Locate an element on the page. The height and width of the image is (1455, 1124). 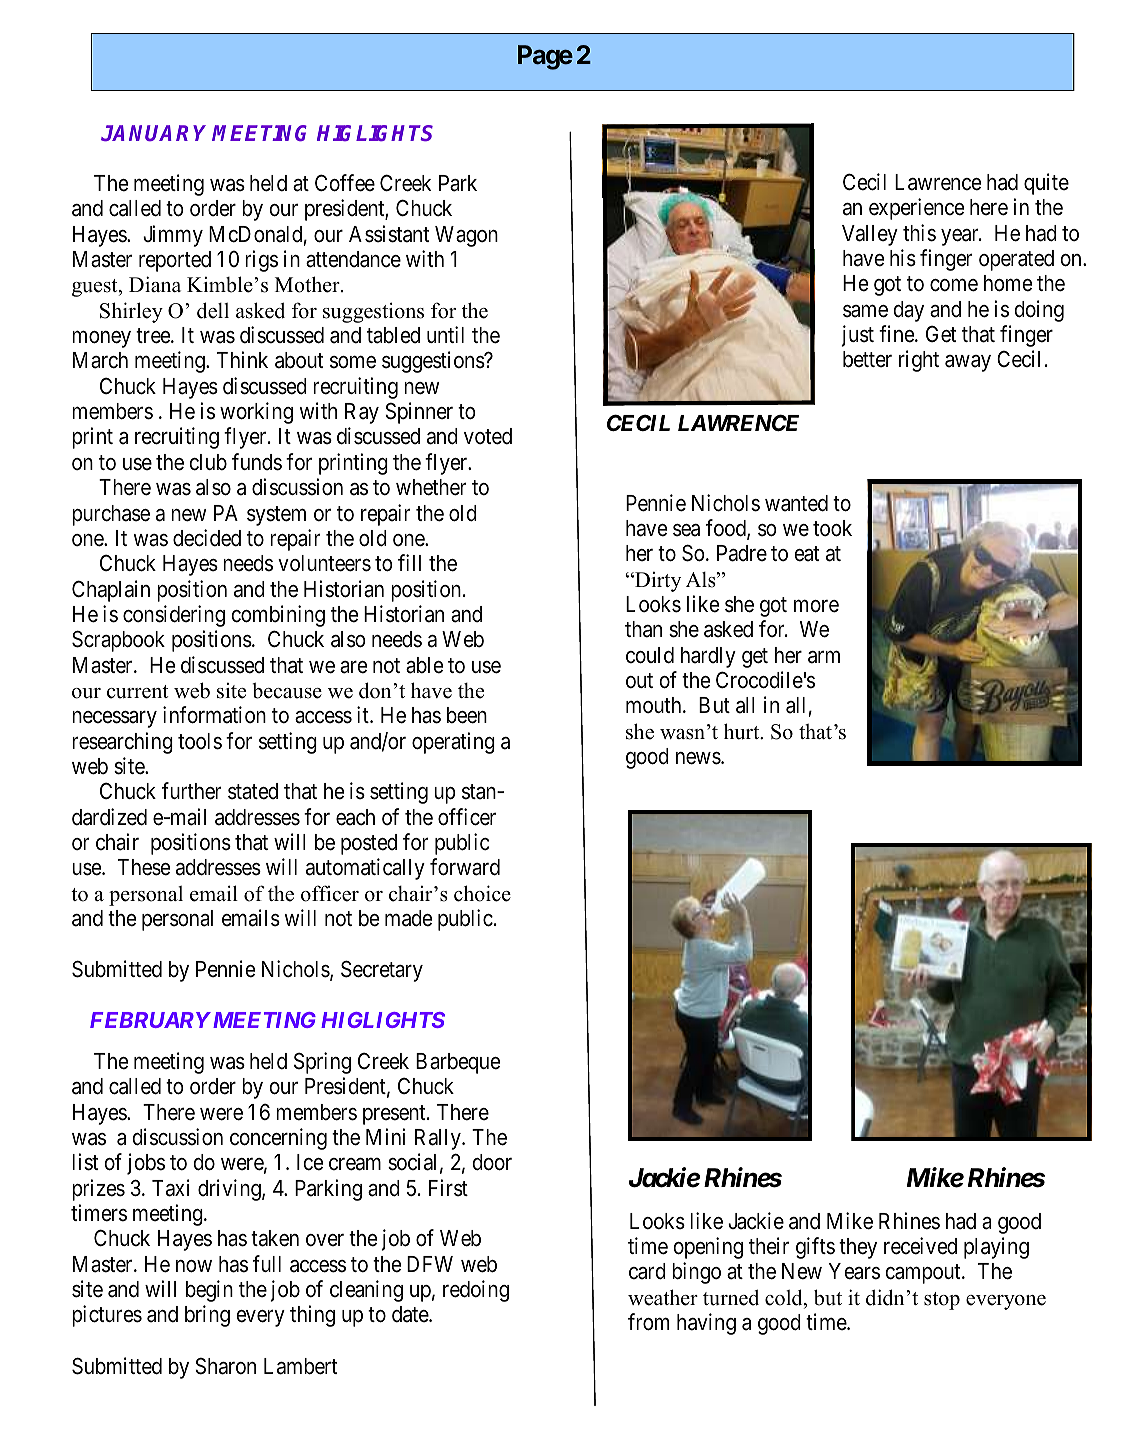
Wagon is located at coordinates (466, 236).
